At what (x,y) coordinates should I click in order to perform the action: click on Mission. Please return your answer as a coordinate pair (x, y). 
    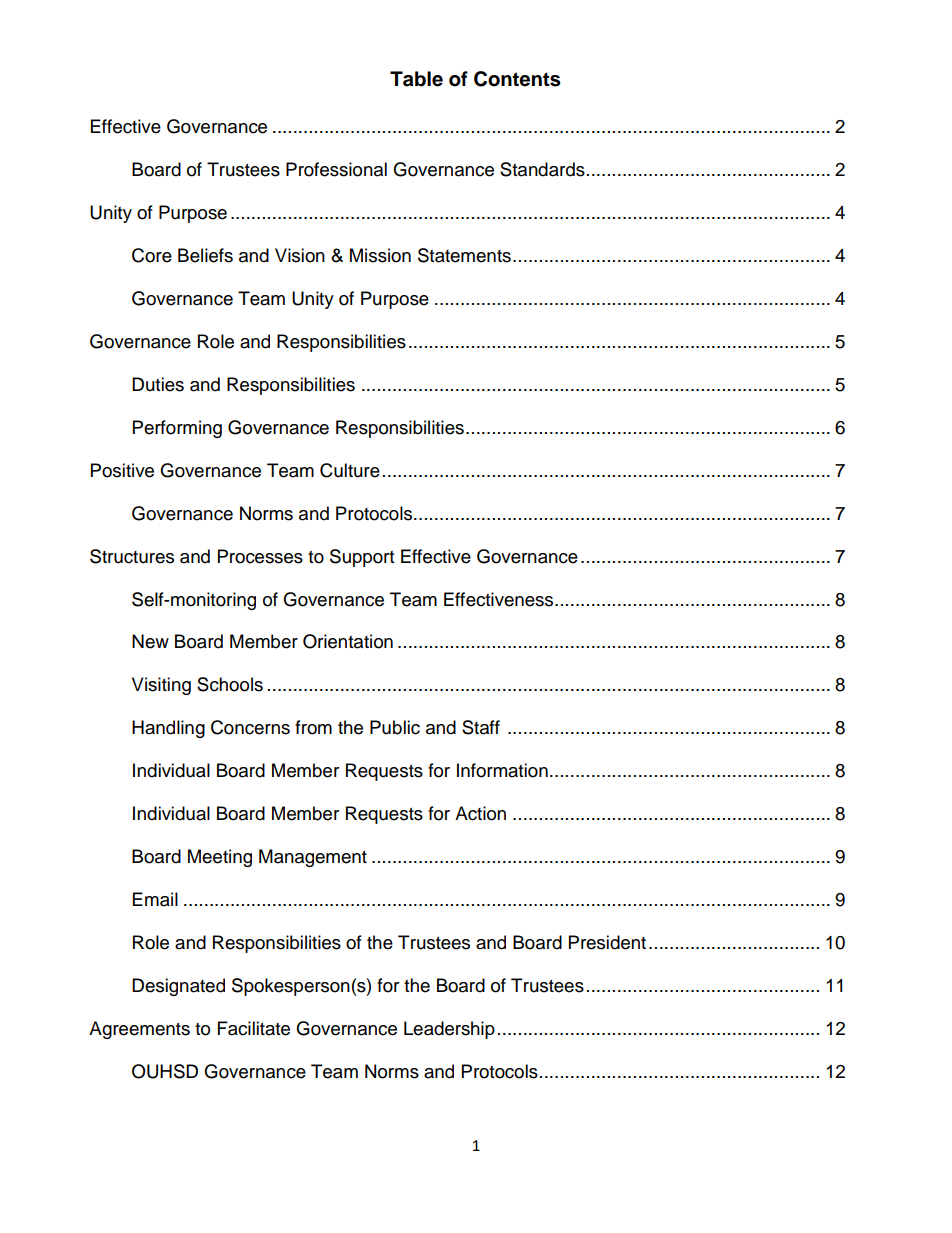
    Looking at the image, I should click on (380, 255).
